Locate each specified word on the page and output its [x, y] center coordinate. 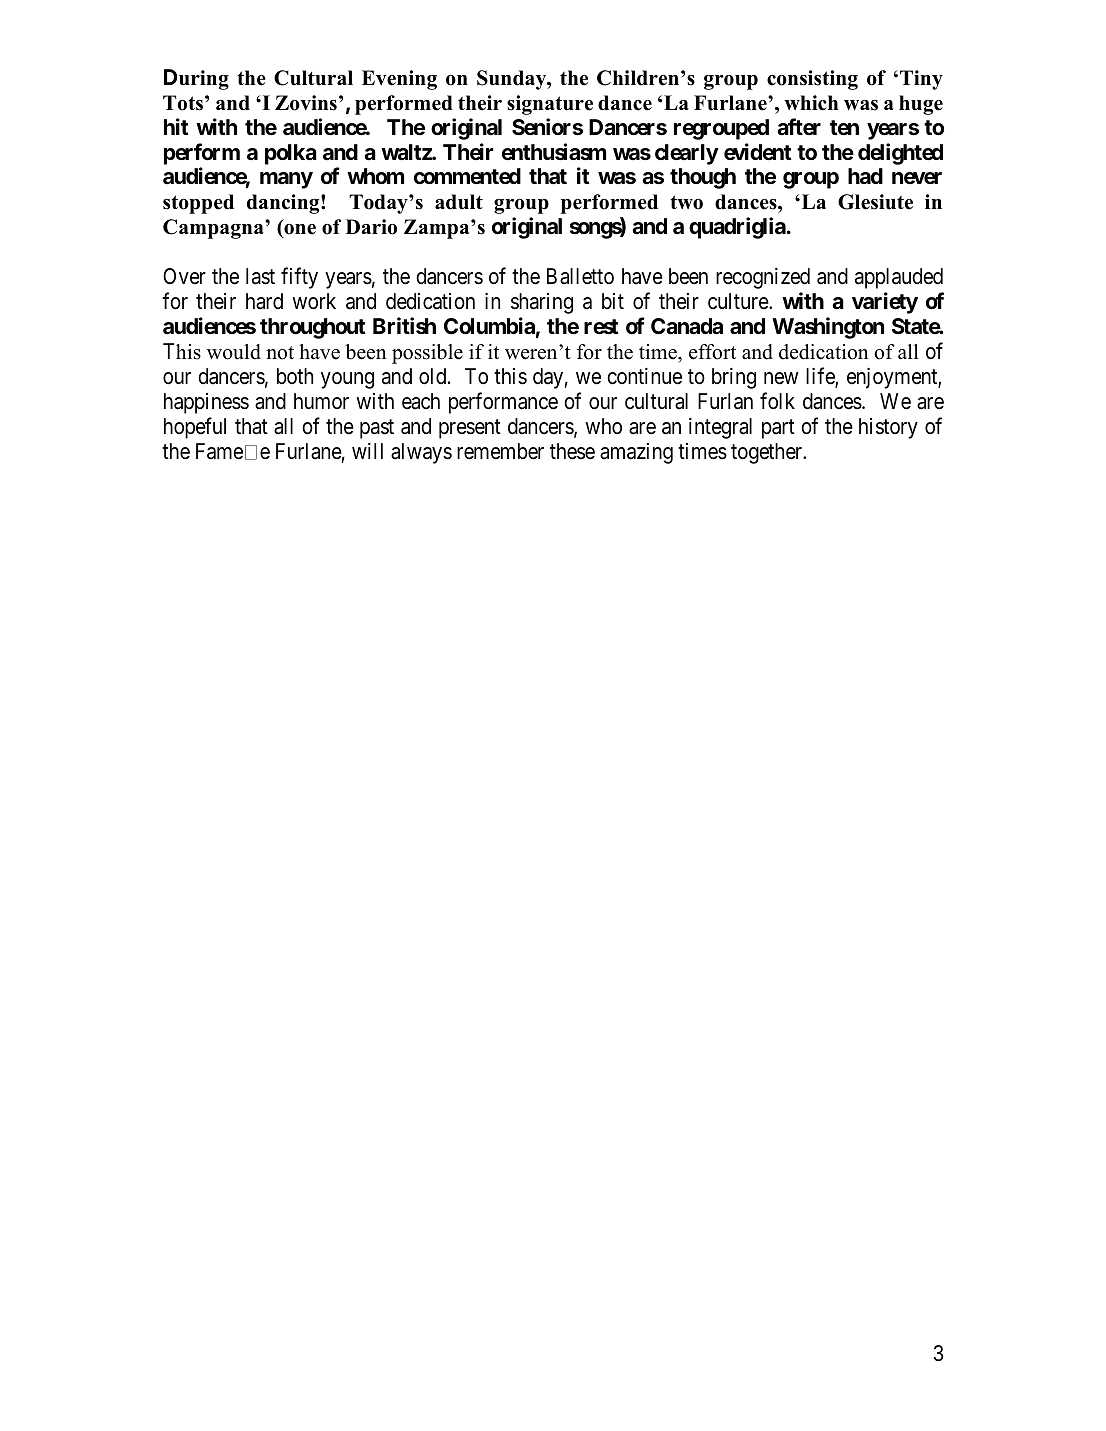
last [260, 276]
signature [550, 105]
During [196, 79]
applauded [899, 278]
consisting [812, 80]
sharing [542, 303]
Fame [219, 451]
